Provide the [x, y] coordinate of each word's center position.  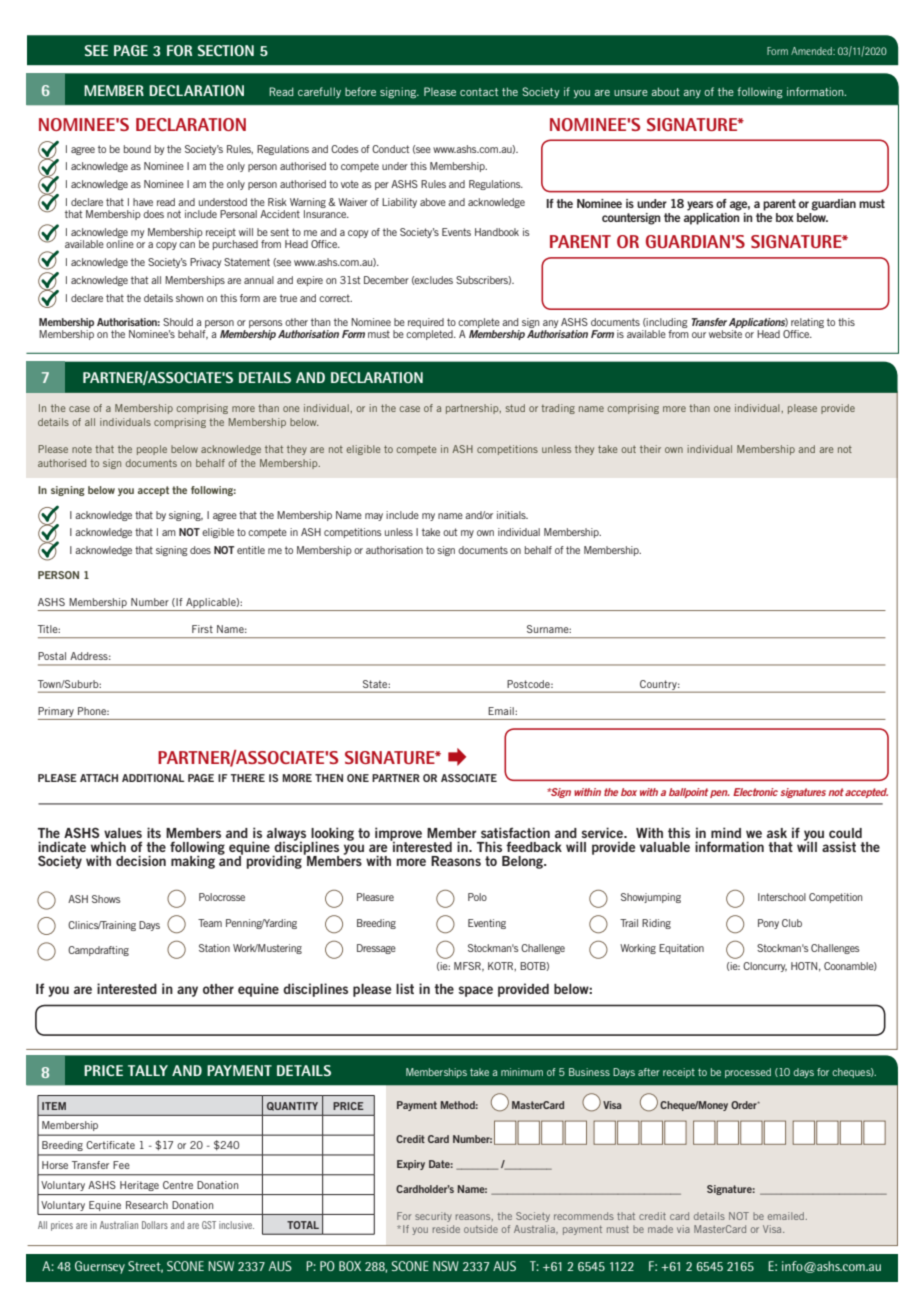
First [202, 629]
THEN [329, 778]
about [665, 91]
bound [137, 149]
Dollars [155, 1225]
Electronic [755, 792]
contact [479, 92]
